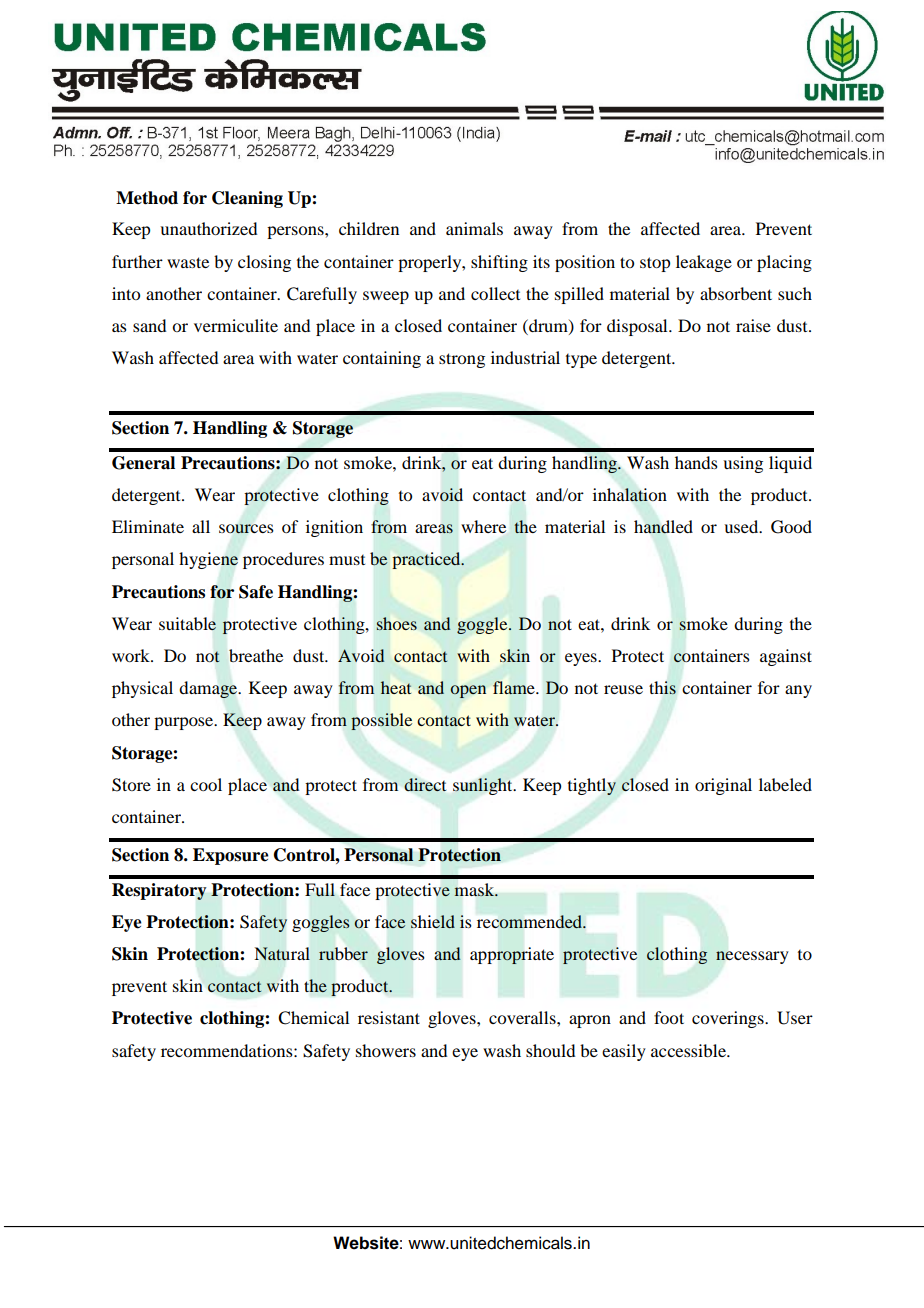  I want to click on Natural, so click(282, 954).
